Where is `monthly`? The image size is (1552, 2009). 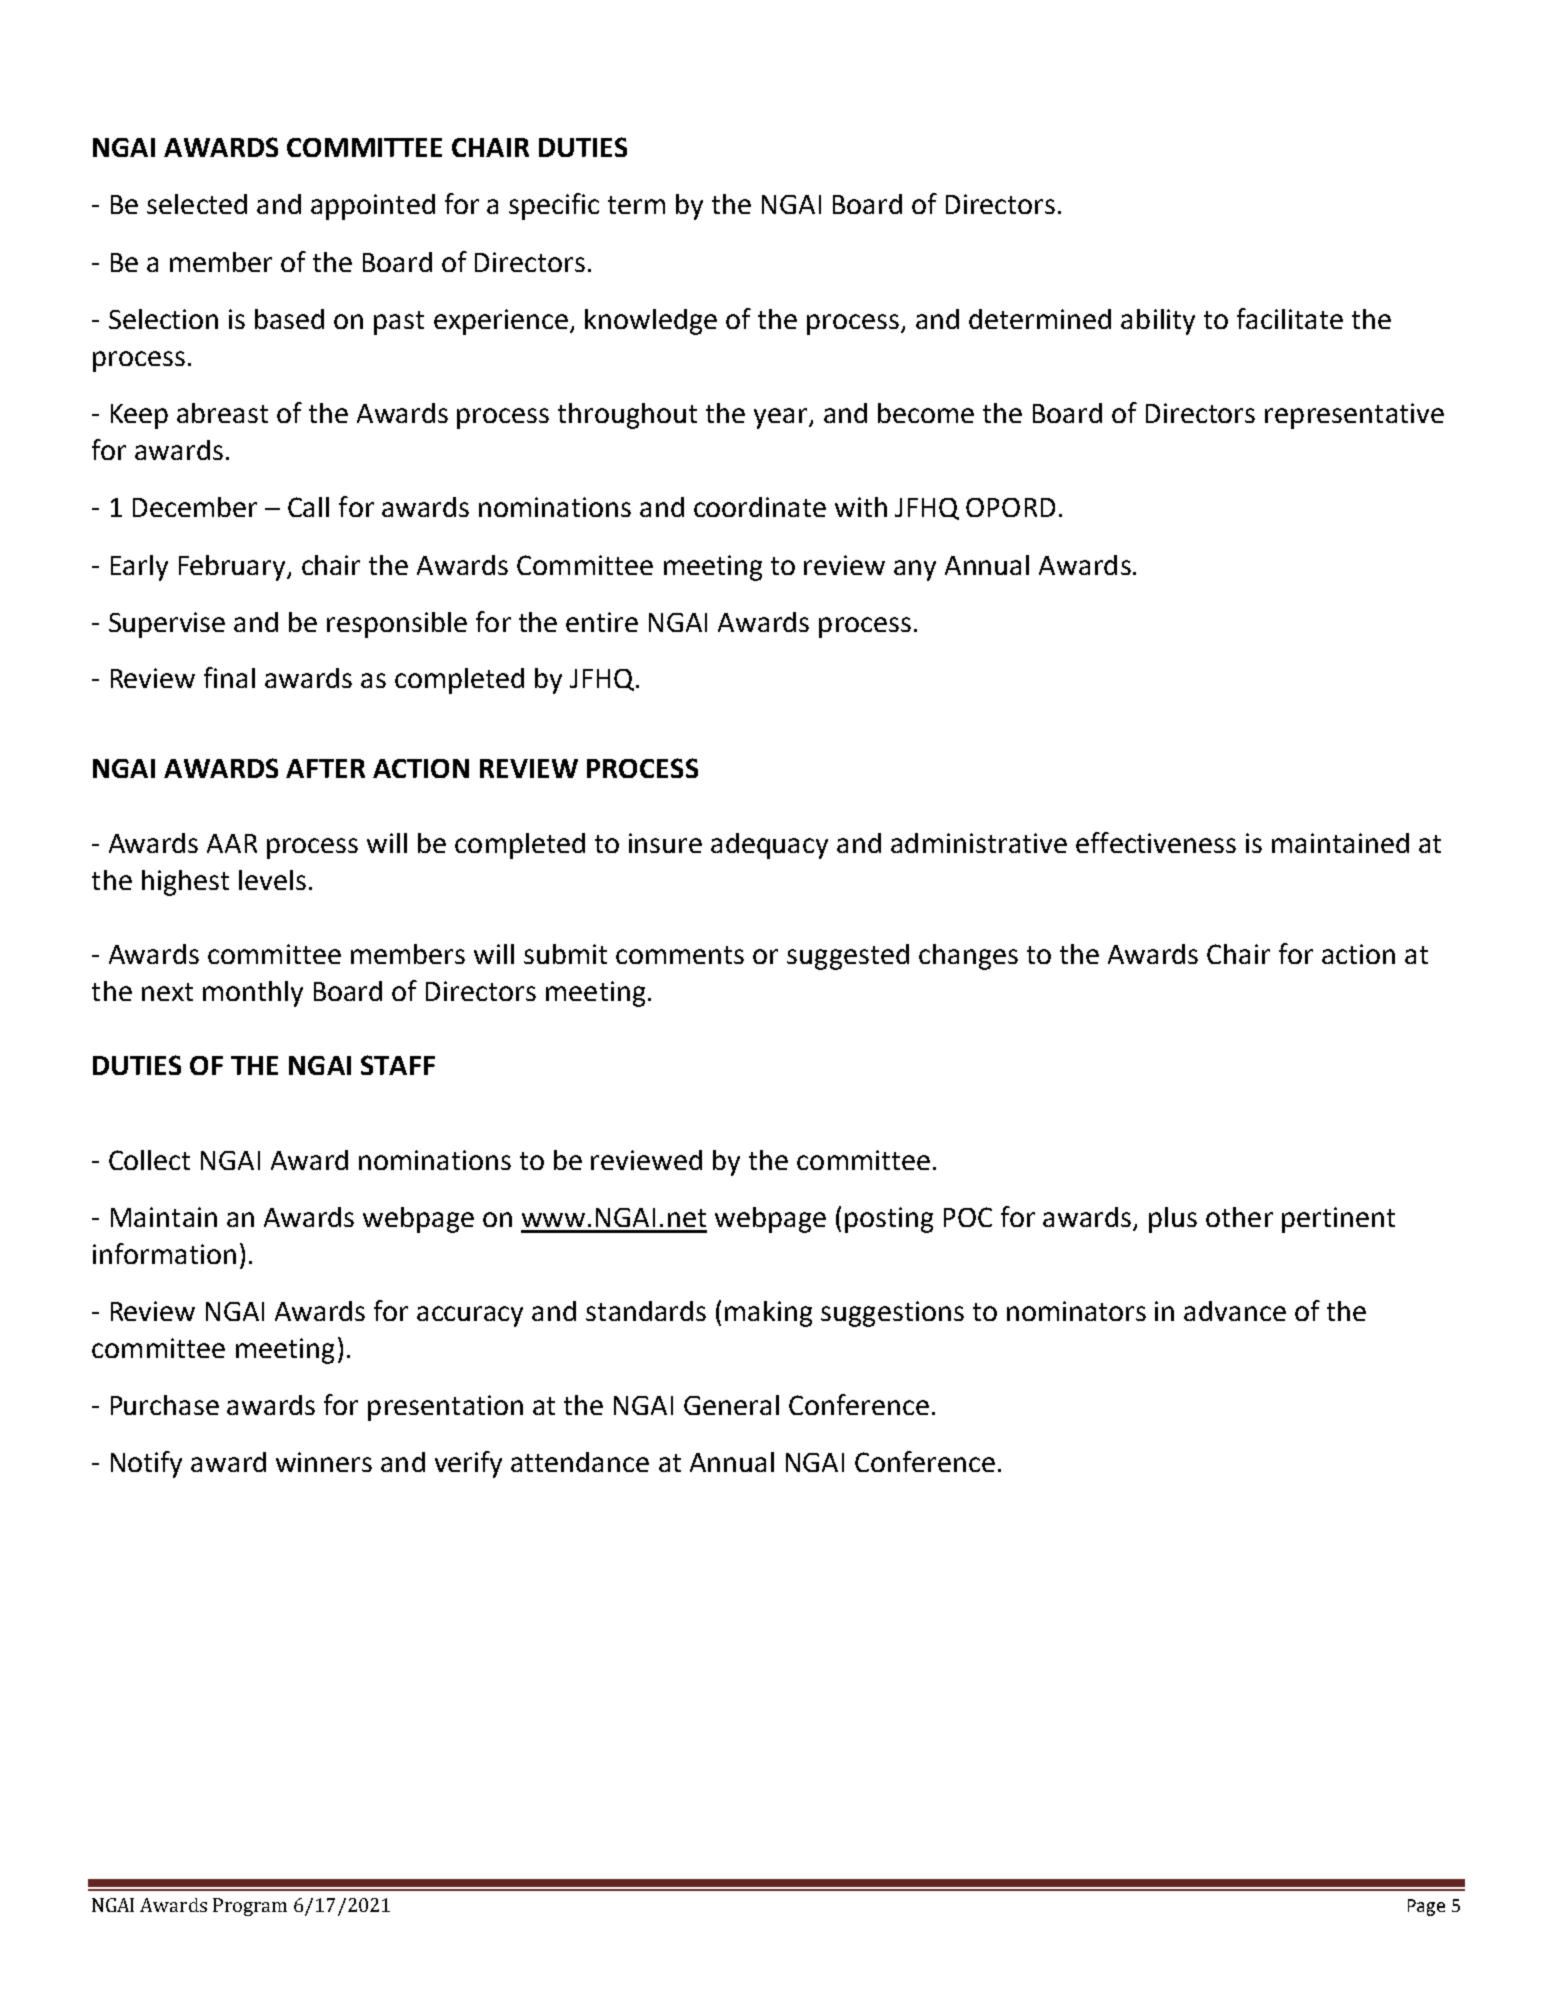
monthly is located at coordinates (253, 994).
